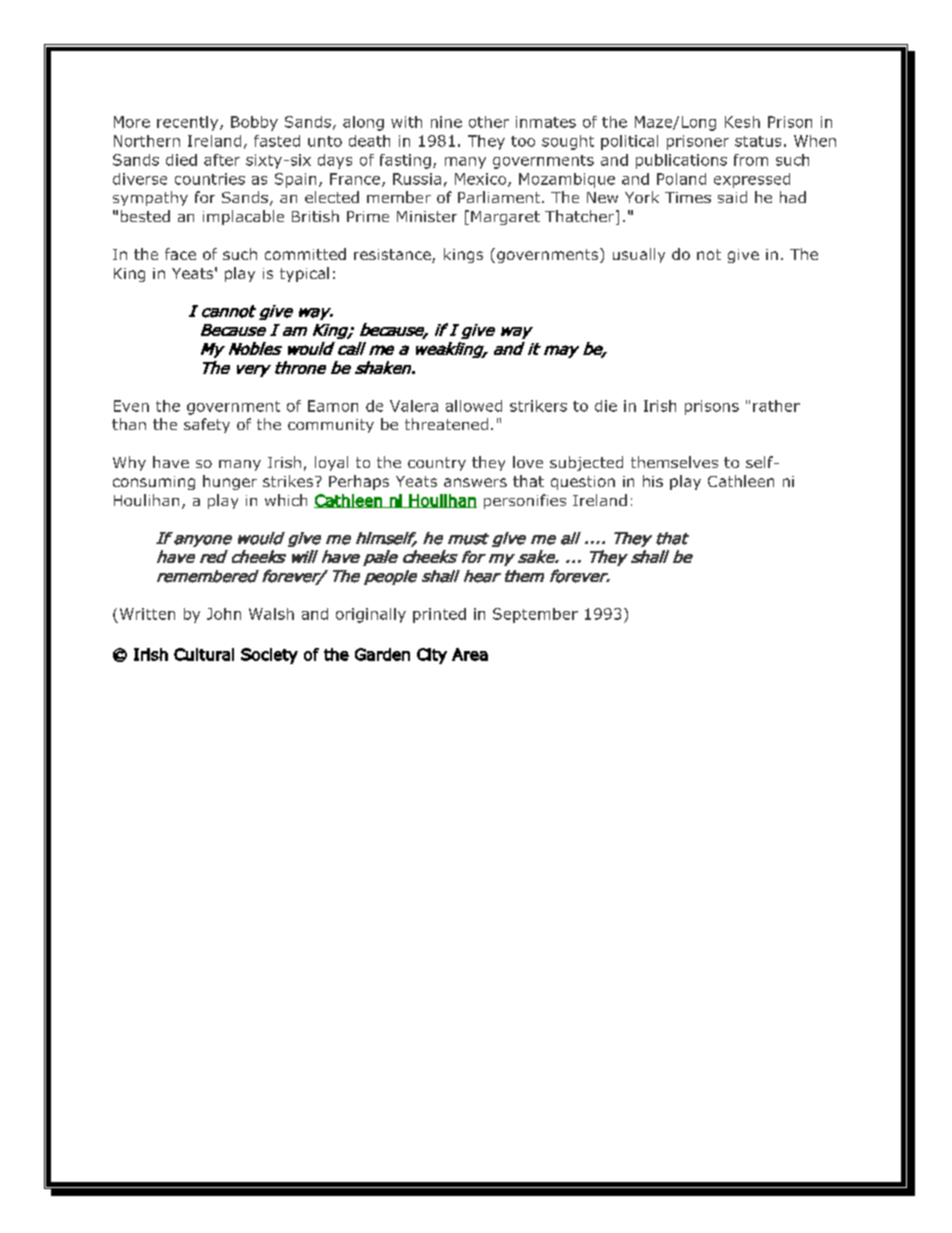  What do you see at coordinates (653, 481) in the image?
I see `his` at bounding box center [653, 481].
